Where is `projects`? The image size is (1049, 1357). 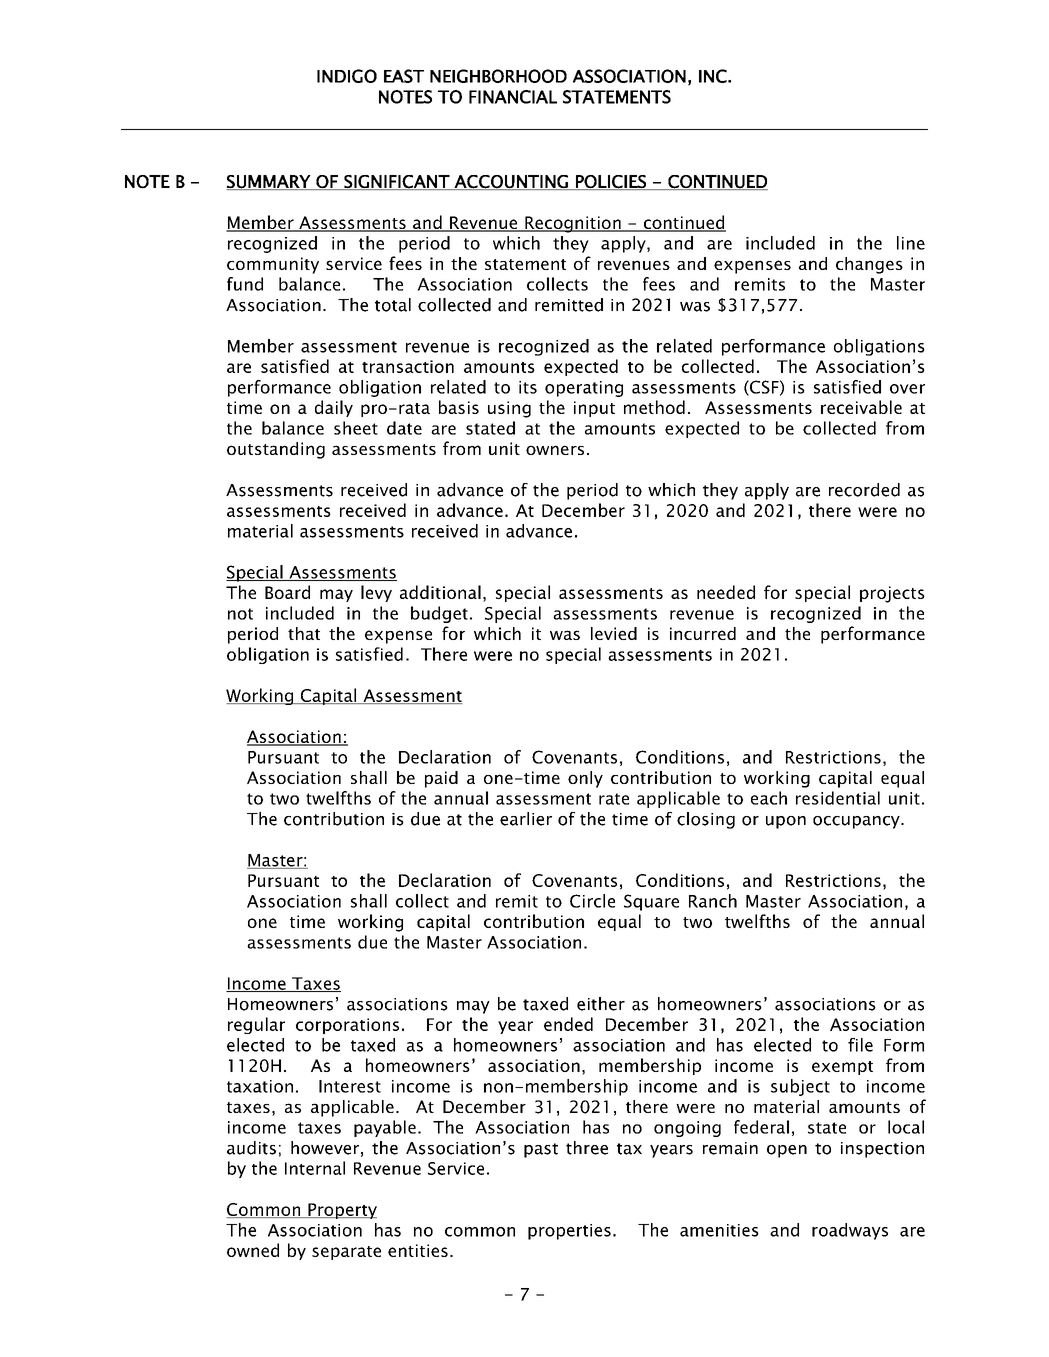 projects is located at coordinates (892, 594).
